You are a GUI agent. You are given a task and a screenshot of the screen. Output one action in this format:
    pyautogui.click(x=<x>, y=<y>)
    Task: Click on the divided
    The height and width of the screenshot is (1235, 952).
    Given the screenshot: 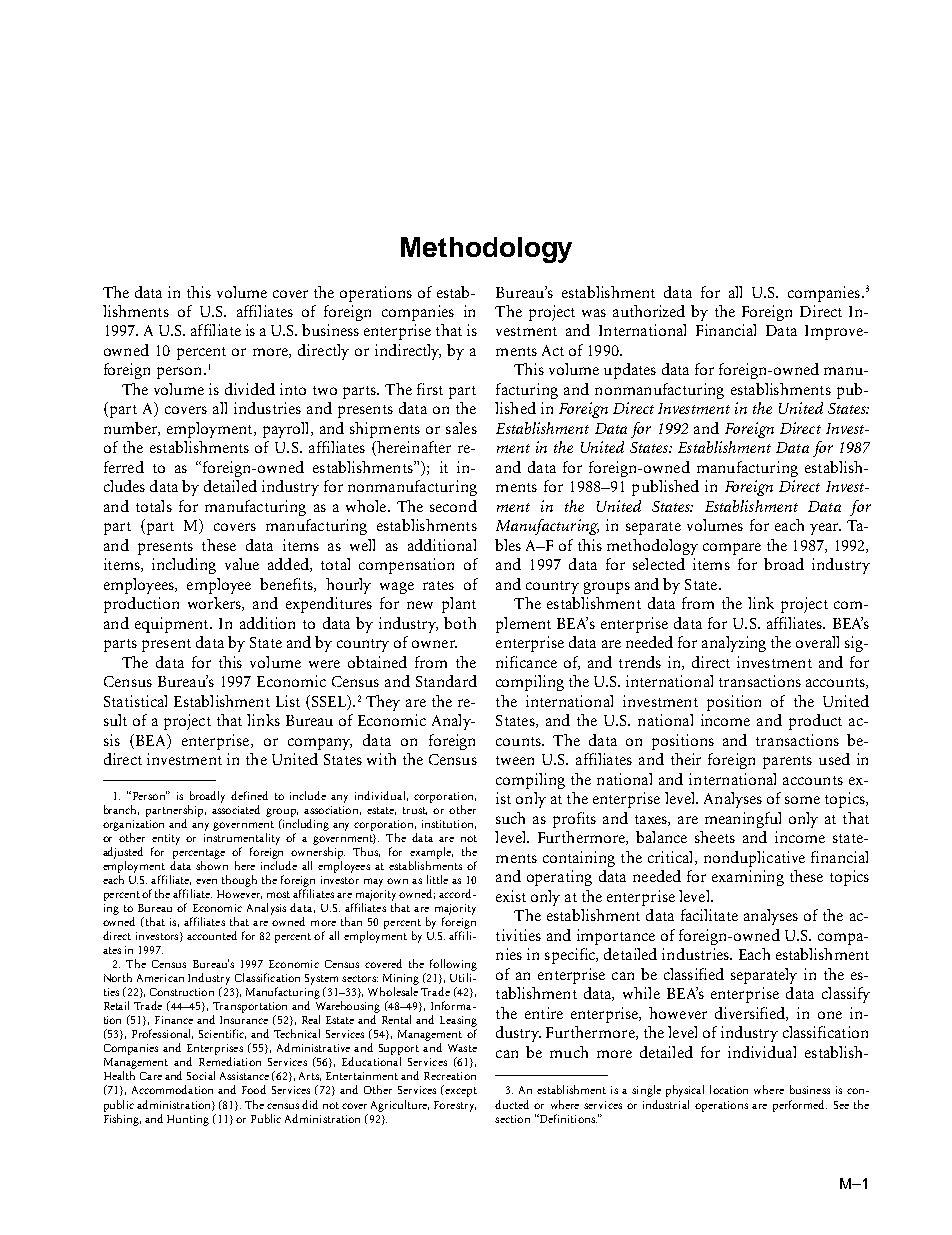 What is the action you would take?
    pyautogui.click(x=250, y=389)
